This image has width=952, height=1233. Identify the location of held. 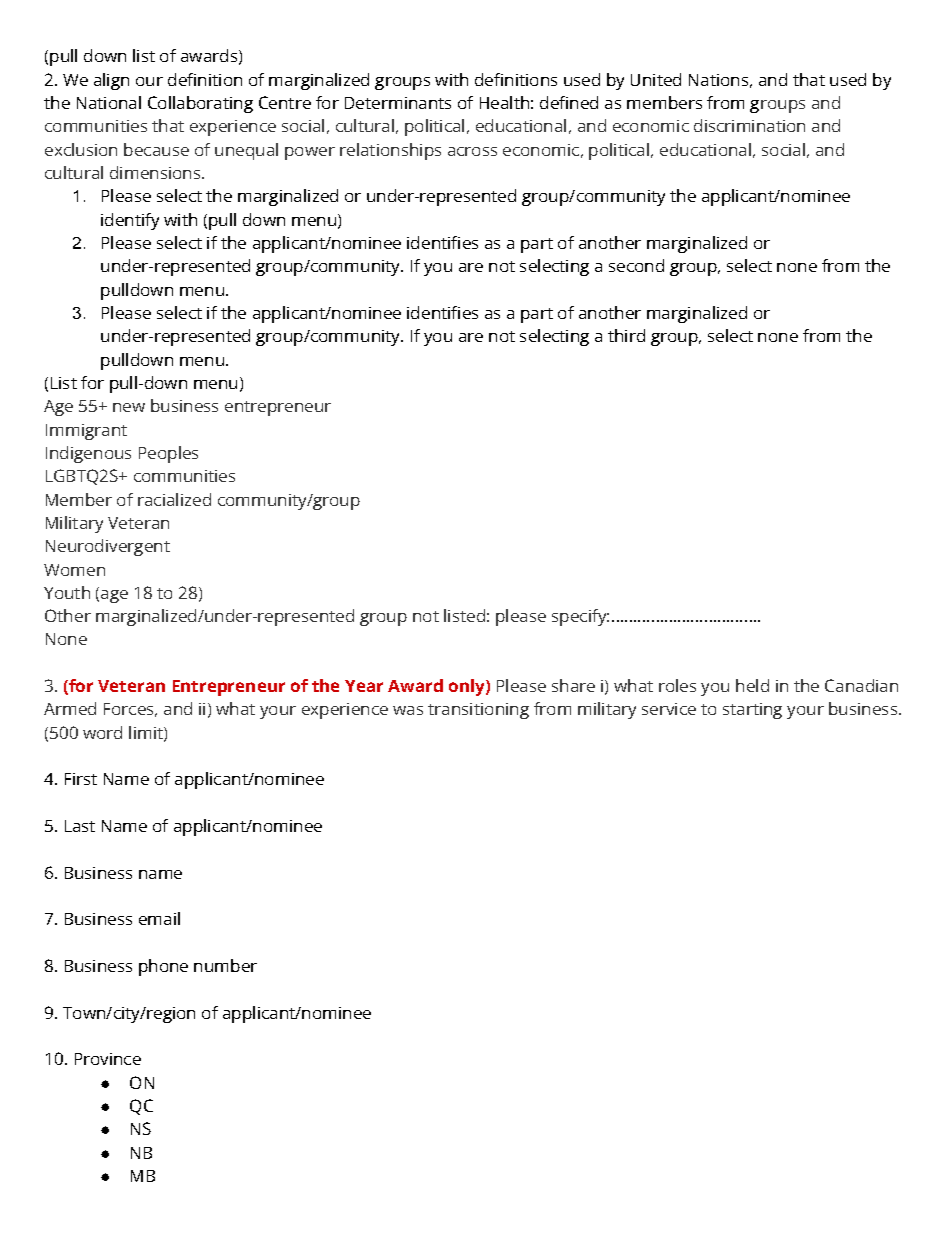
(752, 685).
